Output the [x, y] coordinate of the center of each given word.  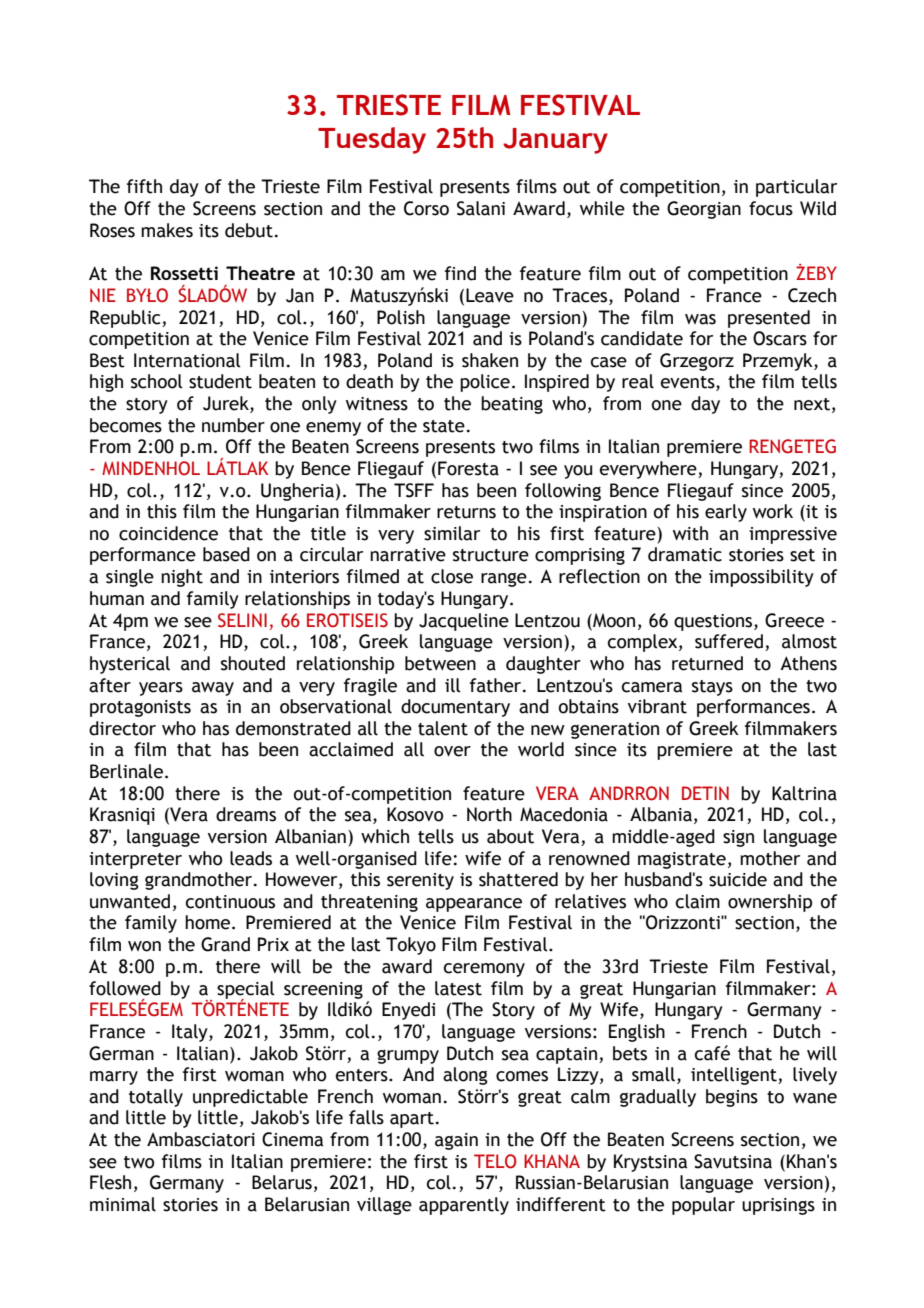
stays [712, 688]
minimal [123, 1204]
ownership [770, 903]
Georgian [704, 210]
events [689, 383]
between [440, 663]
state [444, 426]
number [233, 425]
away [213, 689]
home [209, 922]
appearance [474, 905]
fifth [144, 186]
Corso [426, 208]
